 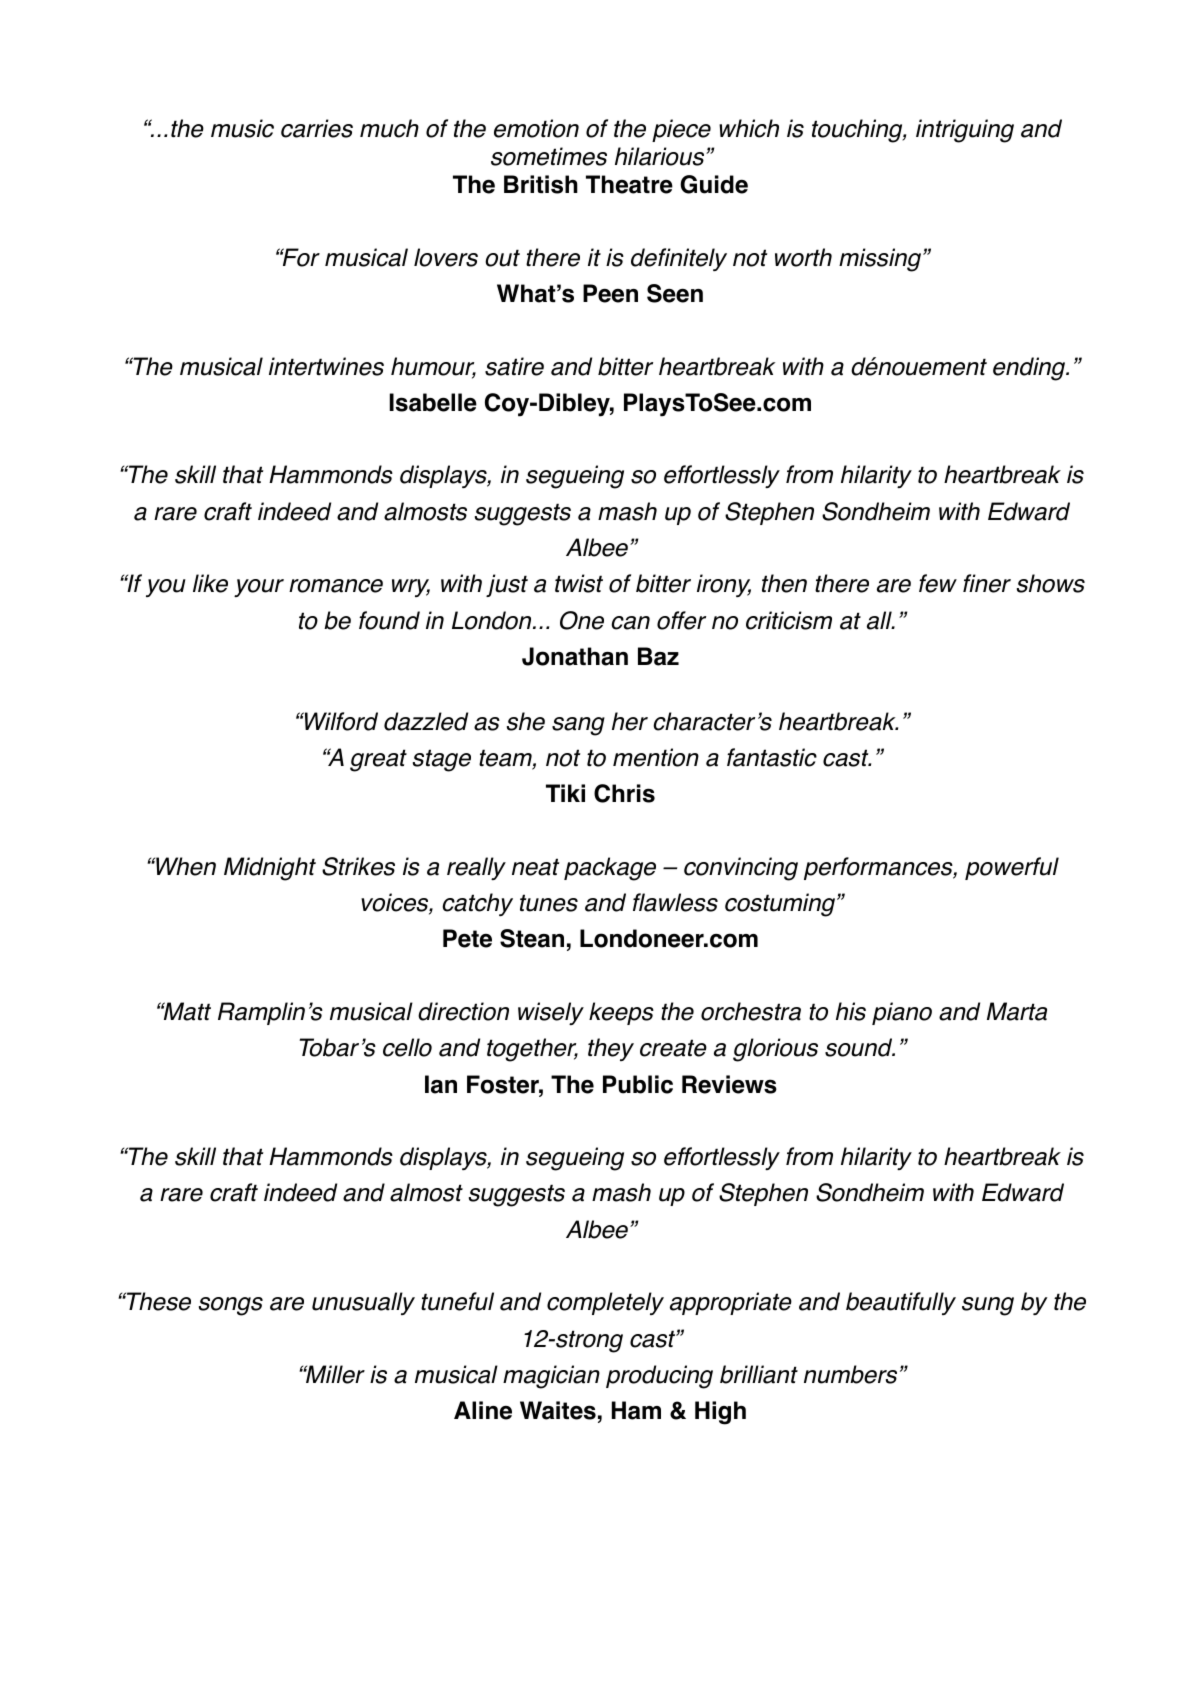 What do you see at coordinates (659, 1377) in the document?
I see `producing` at bounding box center [659, 1377].
